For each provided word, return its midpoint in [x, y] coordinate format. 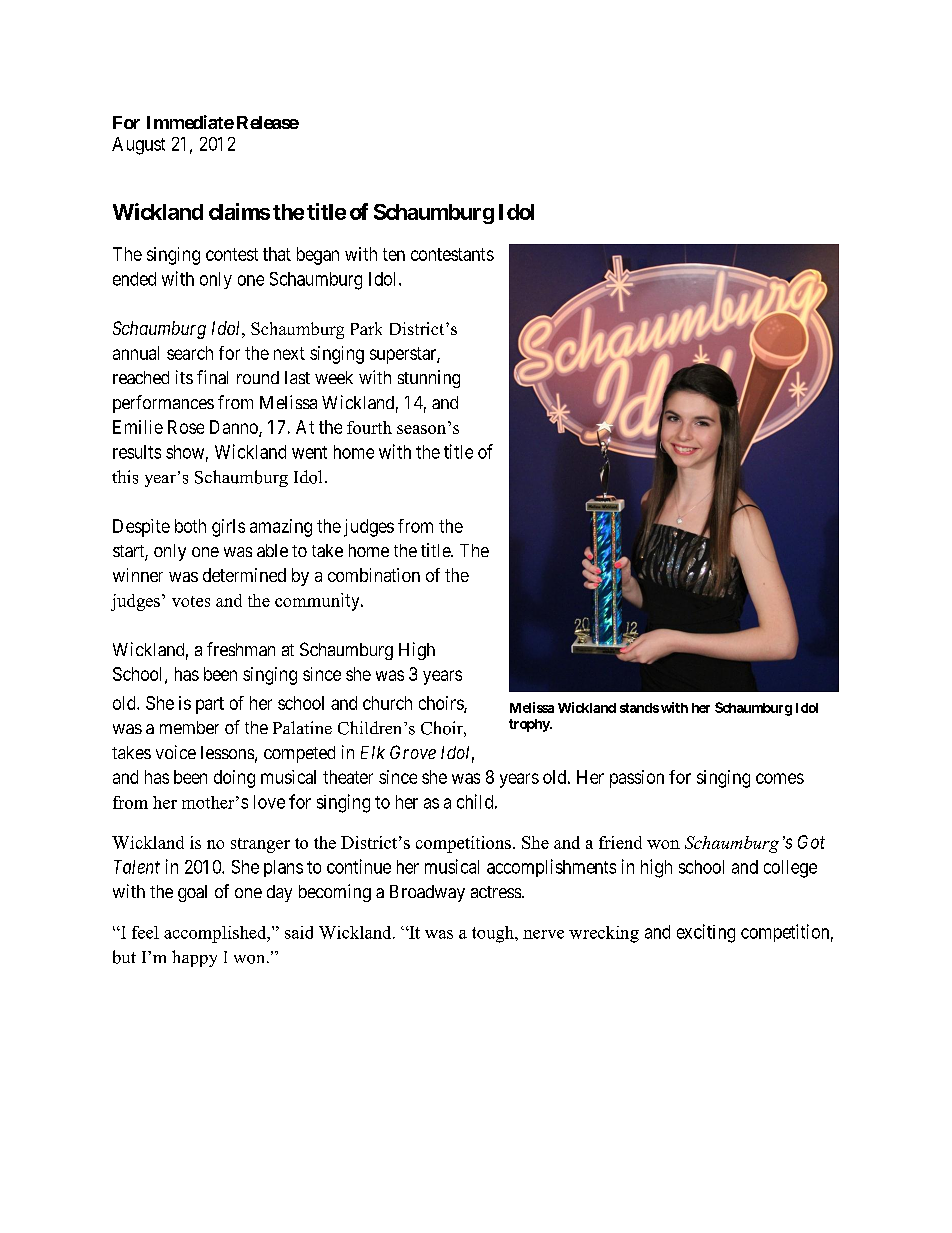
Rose [186, 427]
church [387, 703]
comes [780, 778]
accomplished [216, 934]
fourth [369, 427]
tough [494, 934]
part [210, 705]
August [138, 146]
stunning [429, 379]
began [318, 256]
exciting [706, 933]
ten [394, 254]
